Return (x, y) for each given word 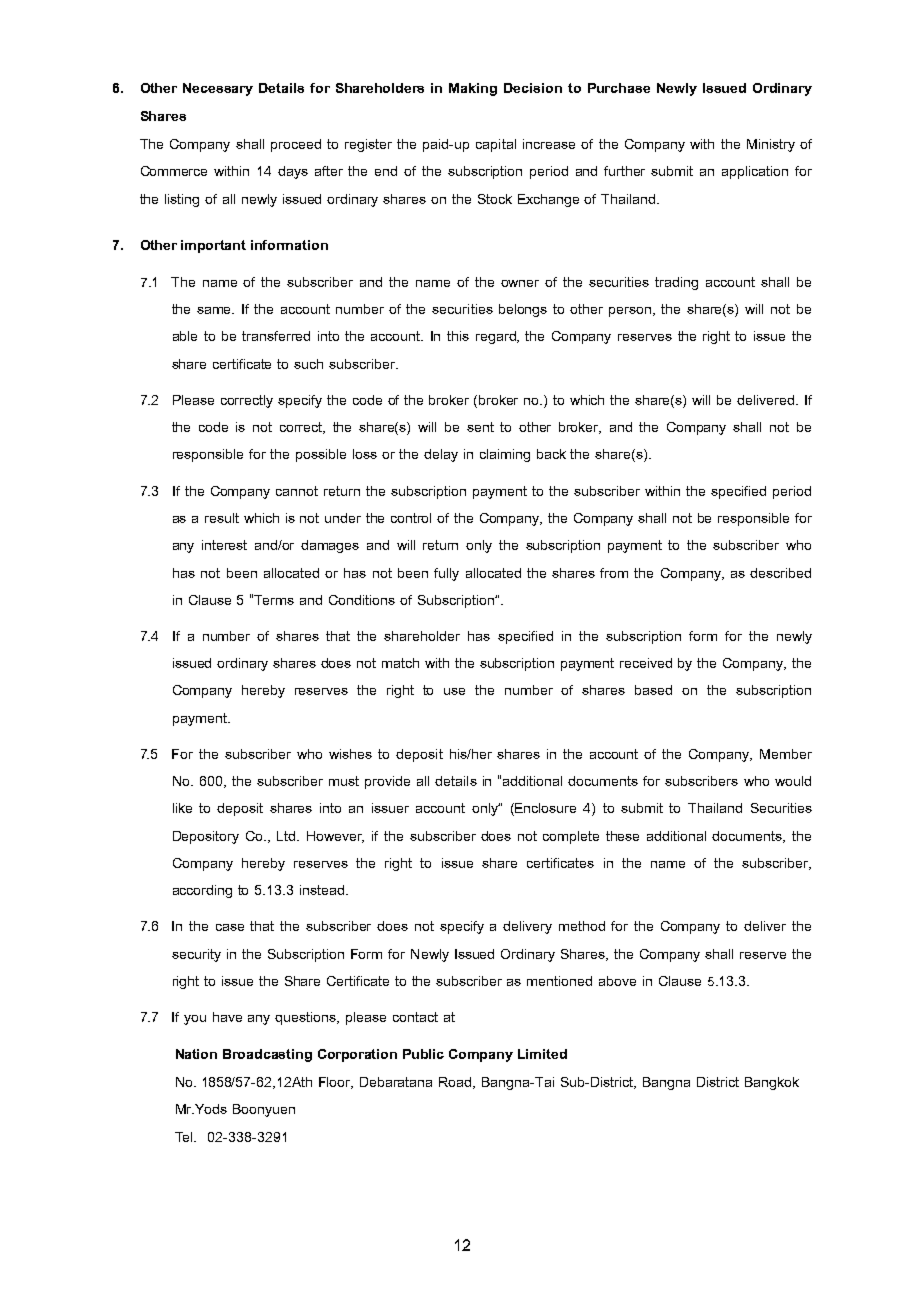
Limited (542, 1054)
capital (496, 145)
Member (786, 754)
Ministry (771, 145)
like (182, 808)
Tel (185, 1137)
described (780, 573)
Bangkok (772, 1083)
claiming (505, 455)
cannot (297, 491)
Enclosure (544, 809)
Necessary (218, 89)
